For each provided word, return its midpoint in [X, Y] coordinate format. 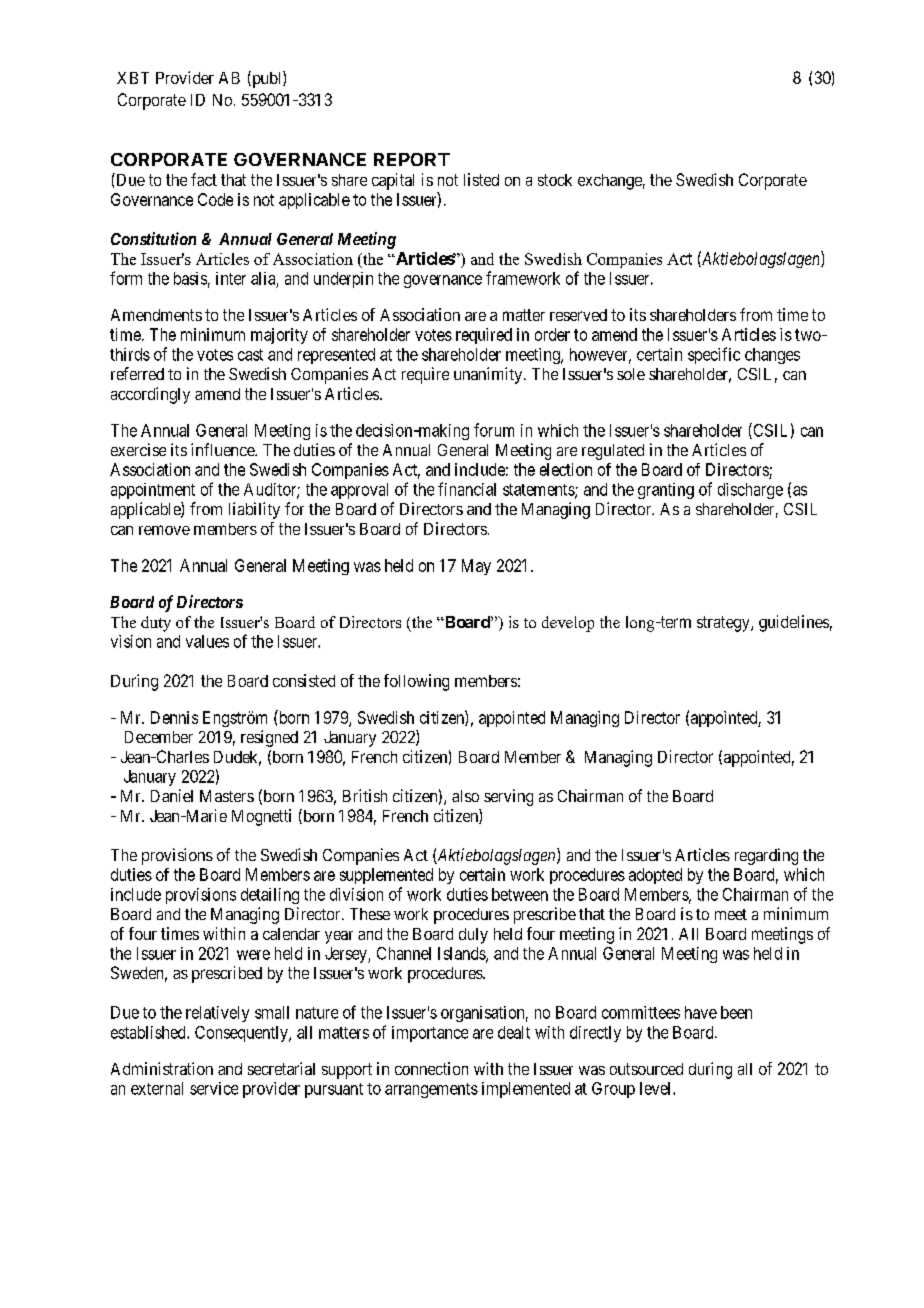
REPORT [412, 159]
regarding [766, 856]
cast [250, 355]
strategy [724, 624]
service [214, 1088]
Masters [227, 796]
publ [267, 79]
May [476, 567]
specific [714, 355]
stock [555, 180]
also [465, 796]
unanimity [489, 375]
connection [431, 1068]
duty [156, 624]
